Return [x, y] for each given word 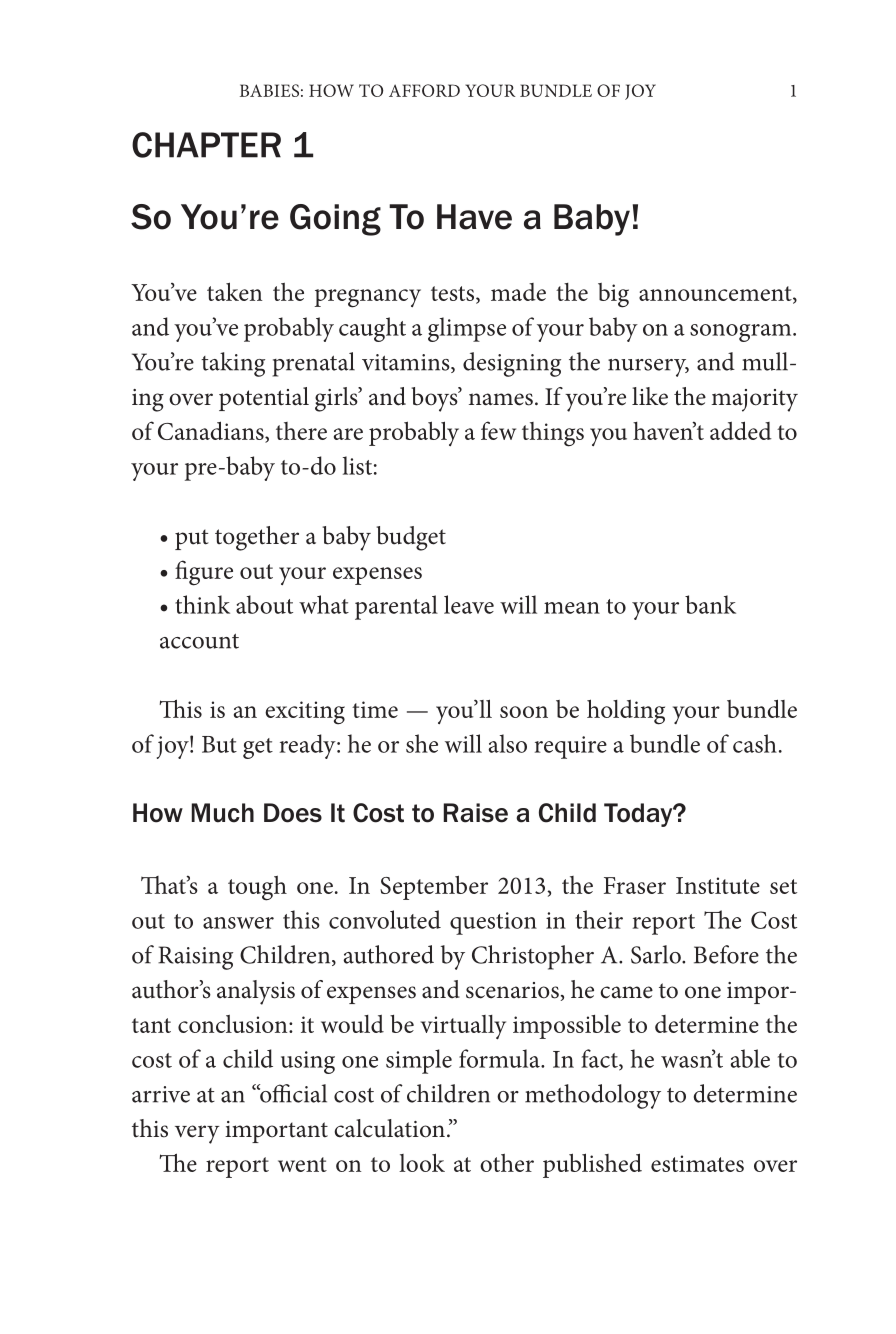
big [613, 295]
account [199, 641]
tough [257, 888]
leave [469, 604]
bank [710, 604]
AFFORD [424, 90]
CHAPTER [206, 145]
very [197, 1134]
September [434, 887]
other [507, 1163]
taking [233, 364]
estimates [697, 1163]
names [501, 399]
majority [755, 400]
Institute [718, 885]
